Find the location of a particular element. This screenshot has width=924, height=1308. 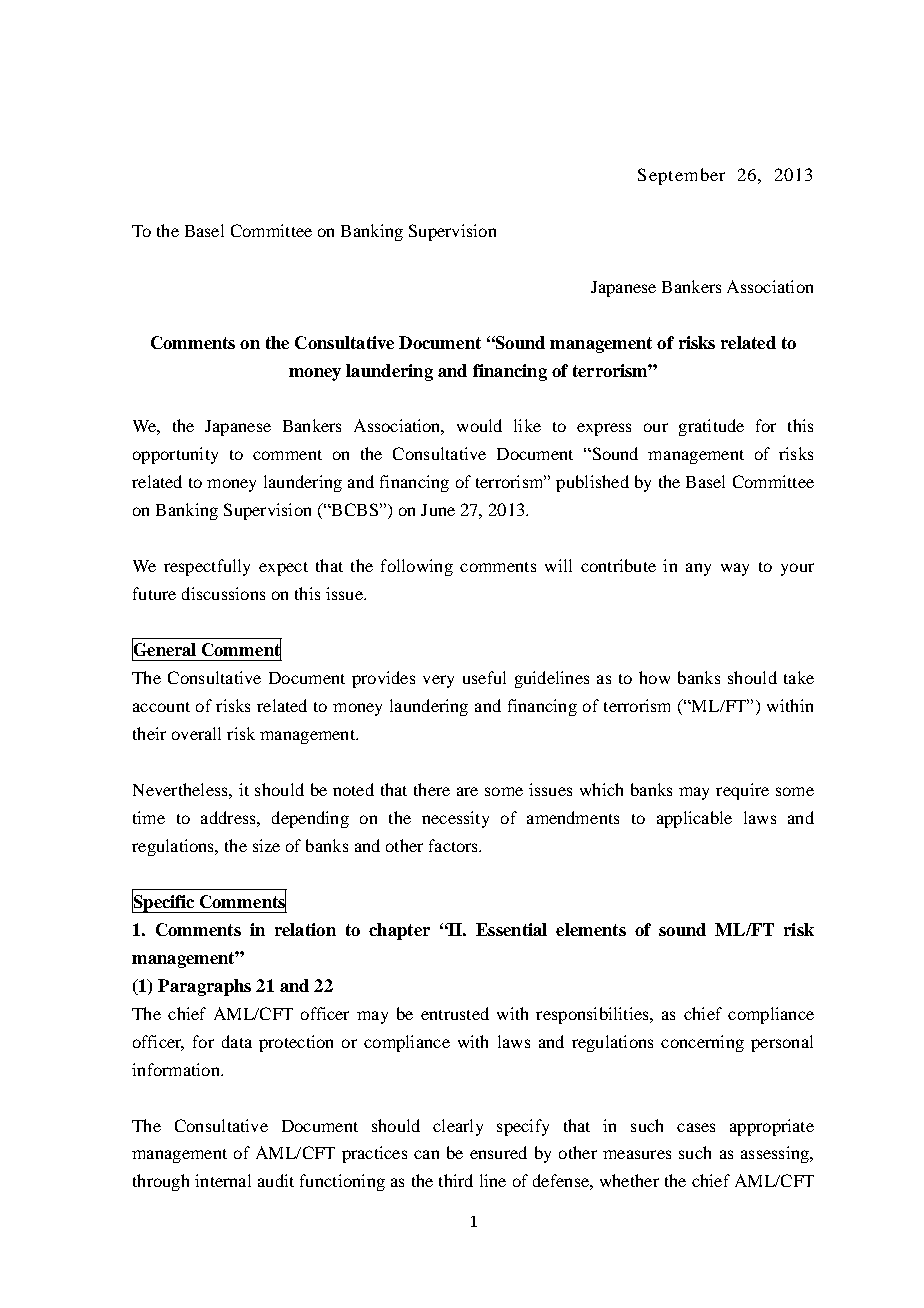

opportunity is located at coordinates (175, 455).
